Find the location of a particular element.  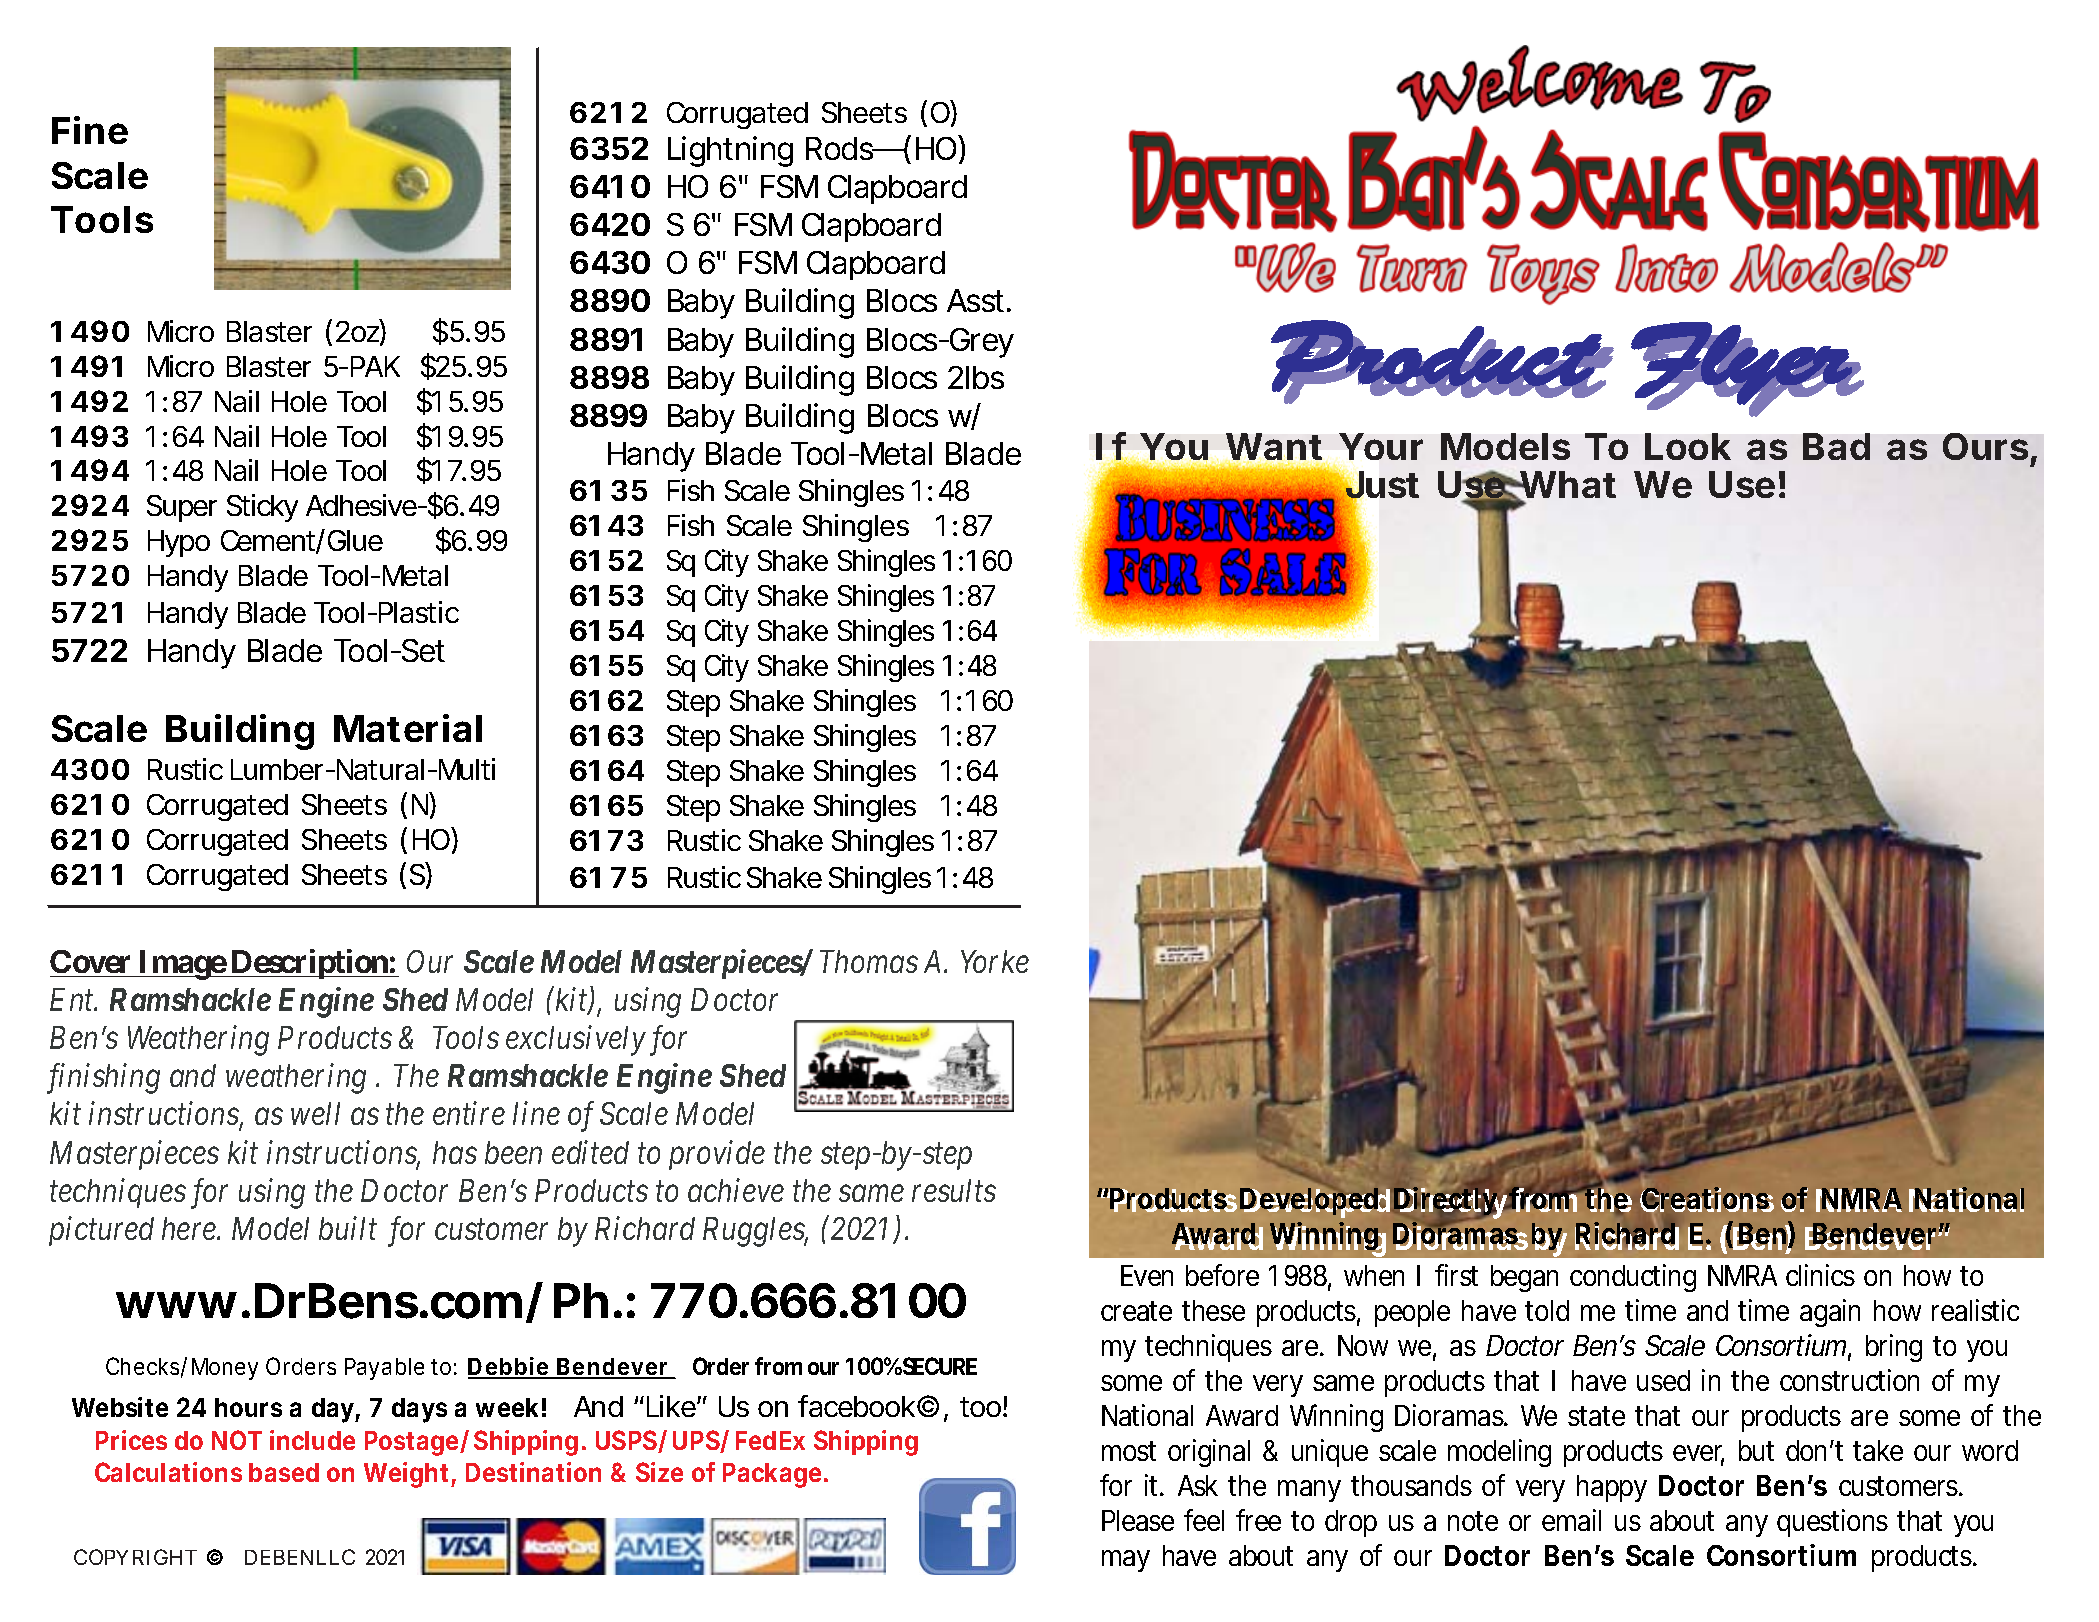

Want is located at coordinates (1274, 448).
